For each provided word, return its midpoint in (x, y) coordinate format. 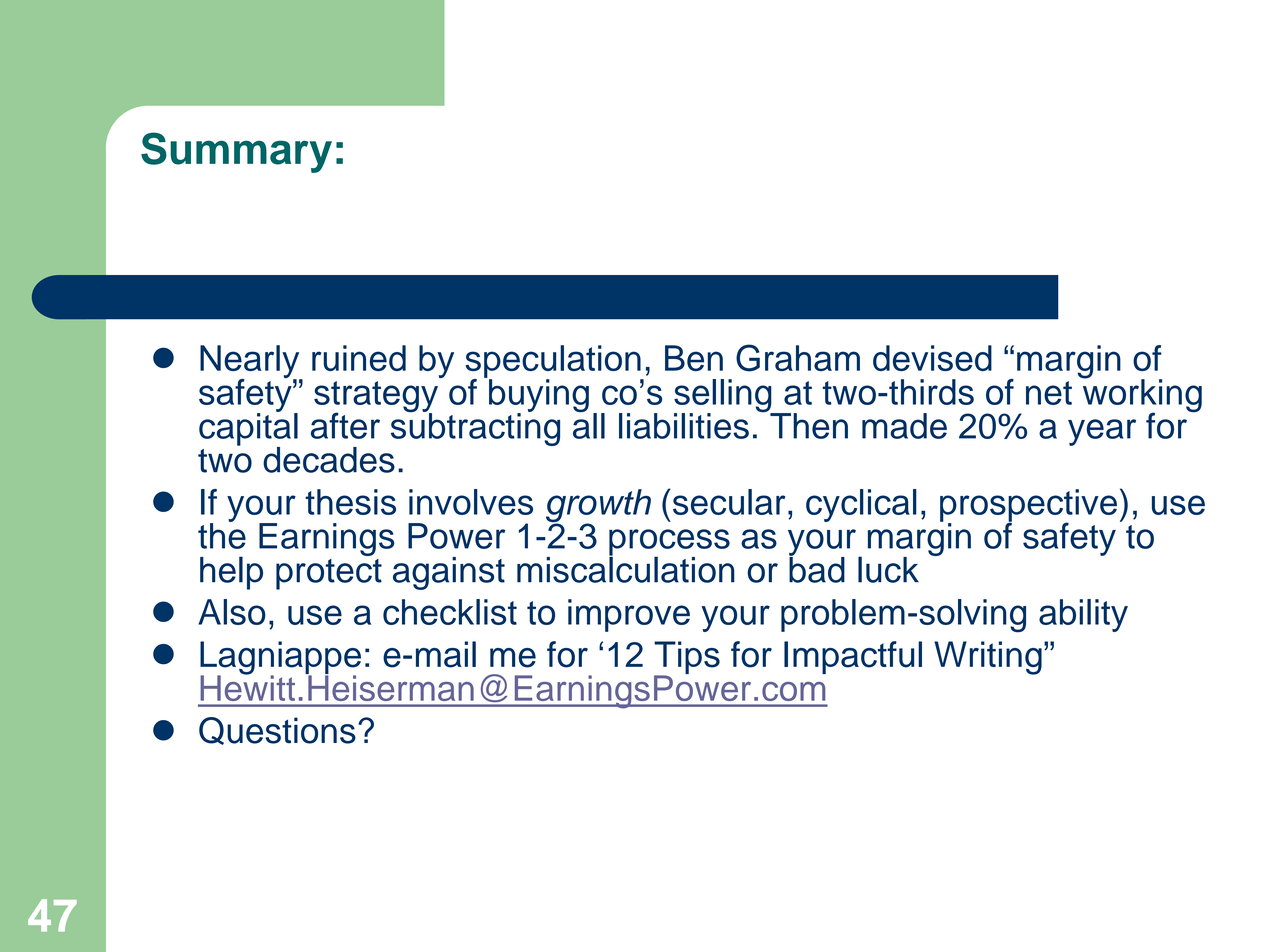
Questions (277, 731)
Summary (236, 152)
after (345, 425)
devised (932, 358)
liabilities (684, 426)
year (1102, 432)
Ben (694, 358)
